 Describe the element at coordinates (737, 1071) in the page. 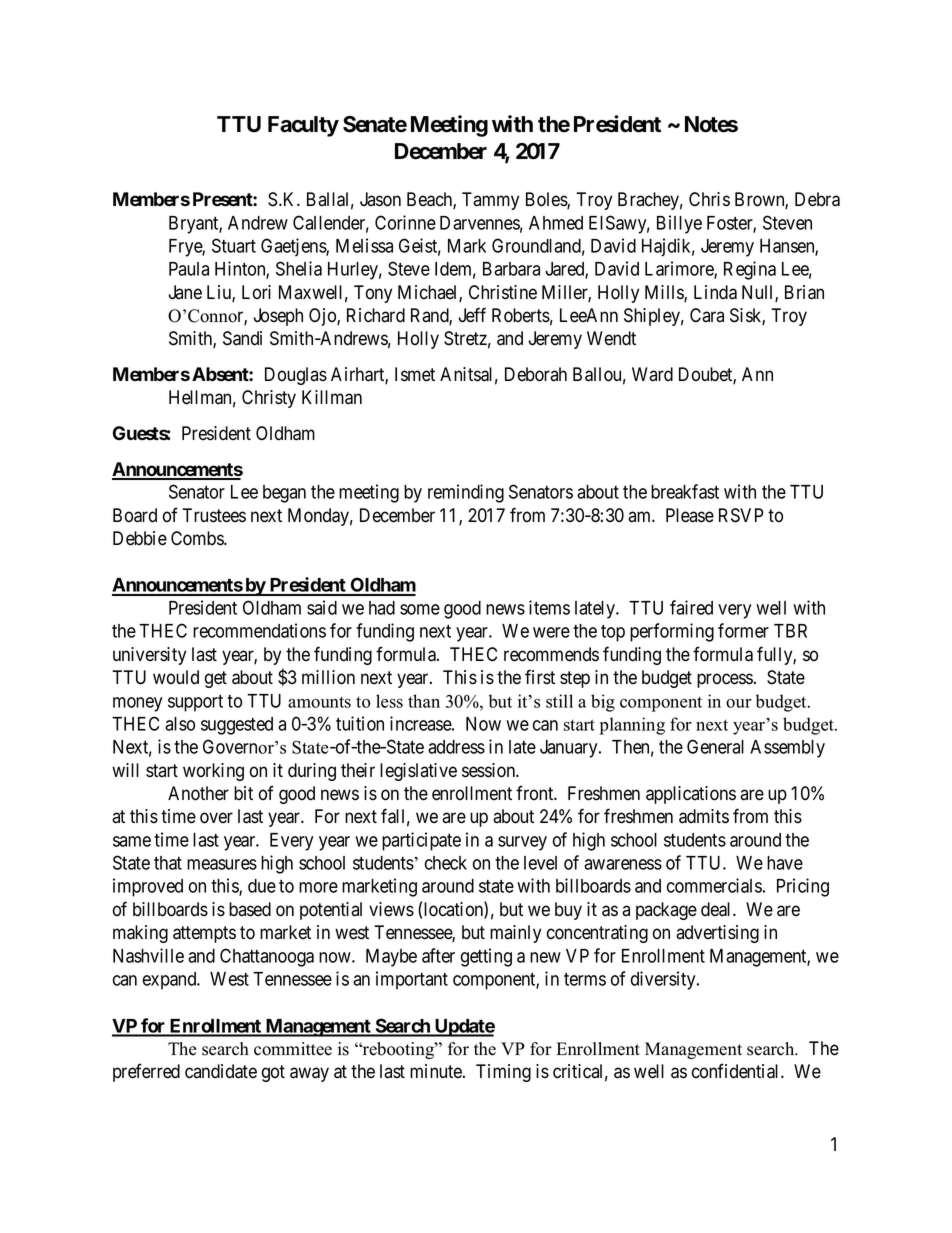

I see `confidential` at that location.
